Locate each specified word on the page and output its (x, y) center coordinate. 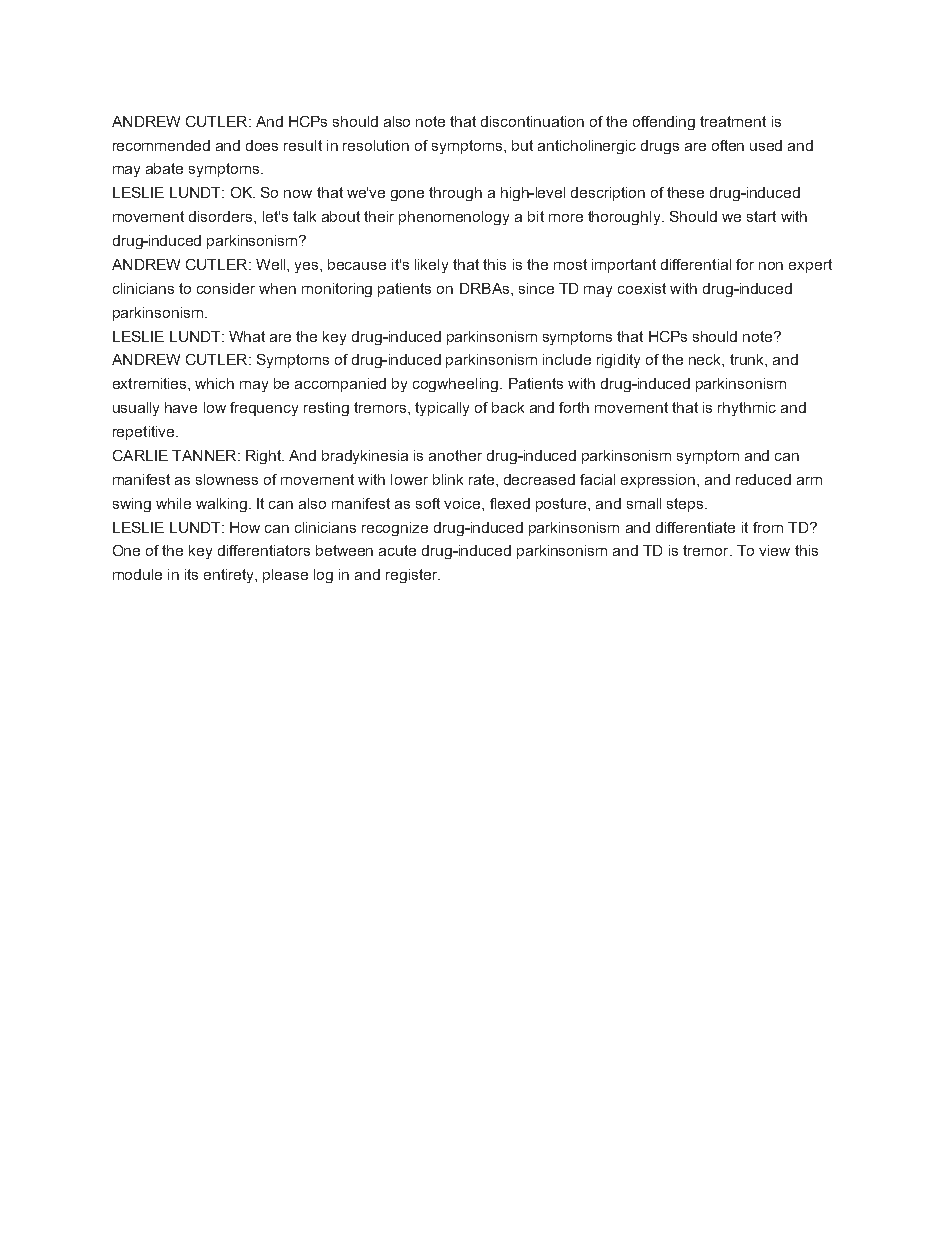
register (413, 576)
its (191, 574)
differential (696, 264)
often (728, 145)
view (774, 550)
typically (442, 409)
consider (226, 288)
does (262, 145)
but (522, 145)
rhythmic (747, 409)
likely (431, 266)
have (181, 407)
